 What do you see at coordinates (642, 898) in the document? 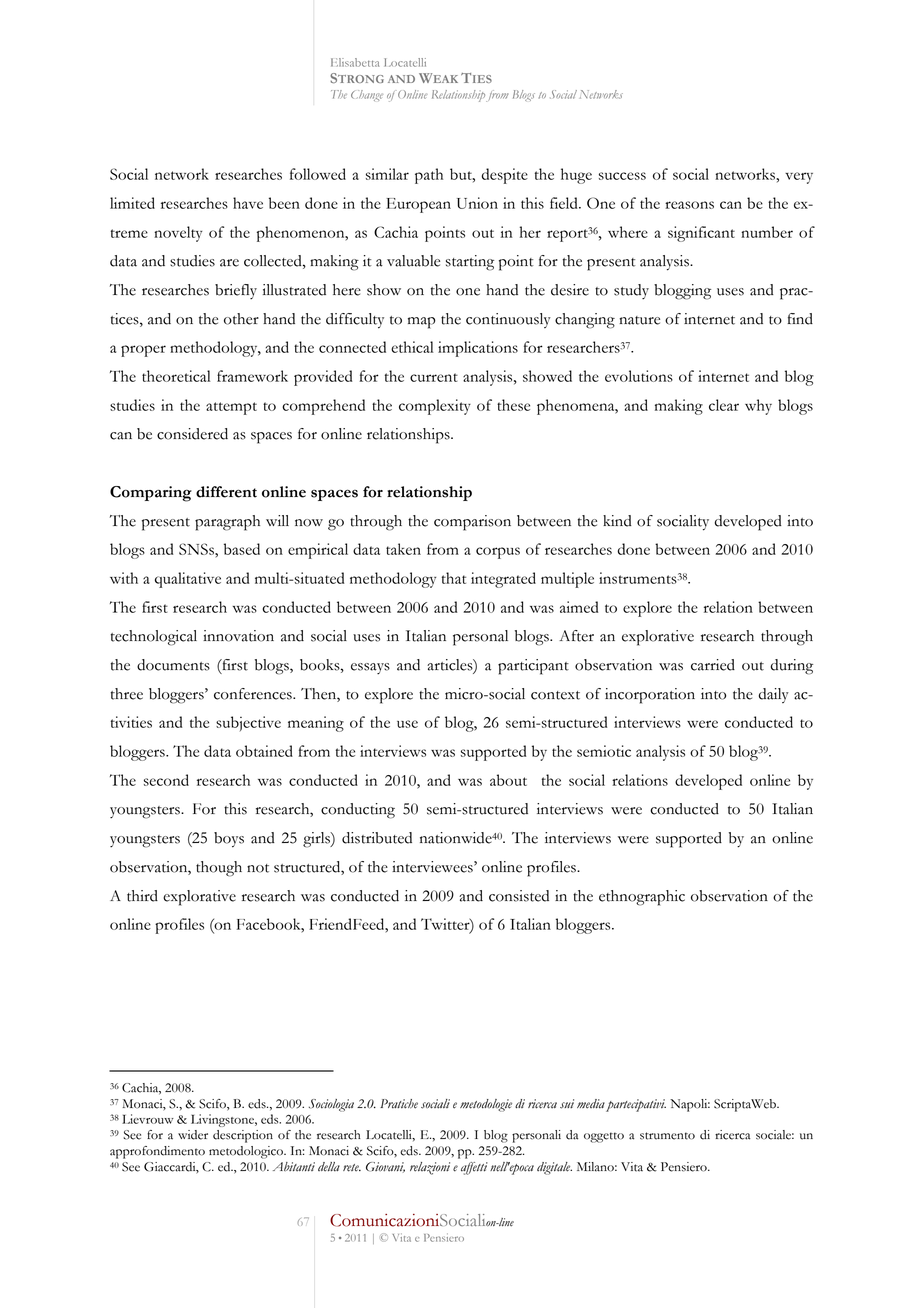
I see `ethnographic` at bounding box center [642, 898].
